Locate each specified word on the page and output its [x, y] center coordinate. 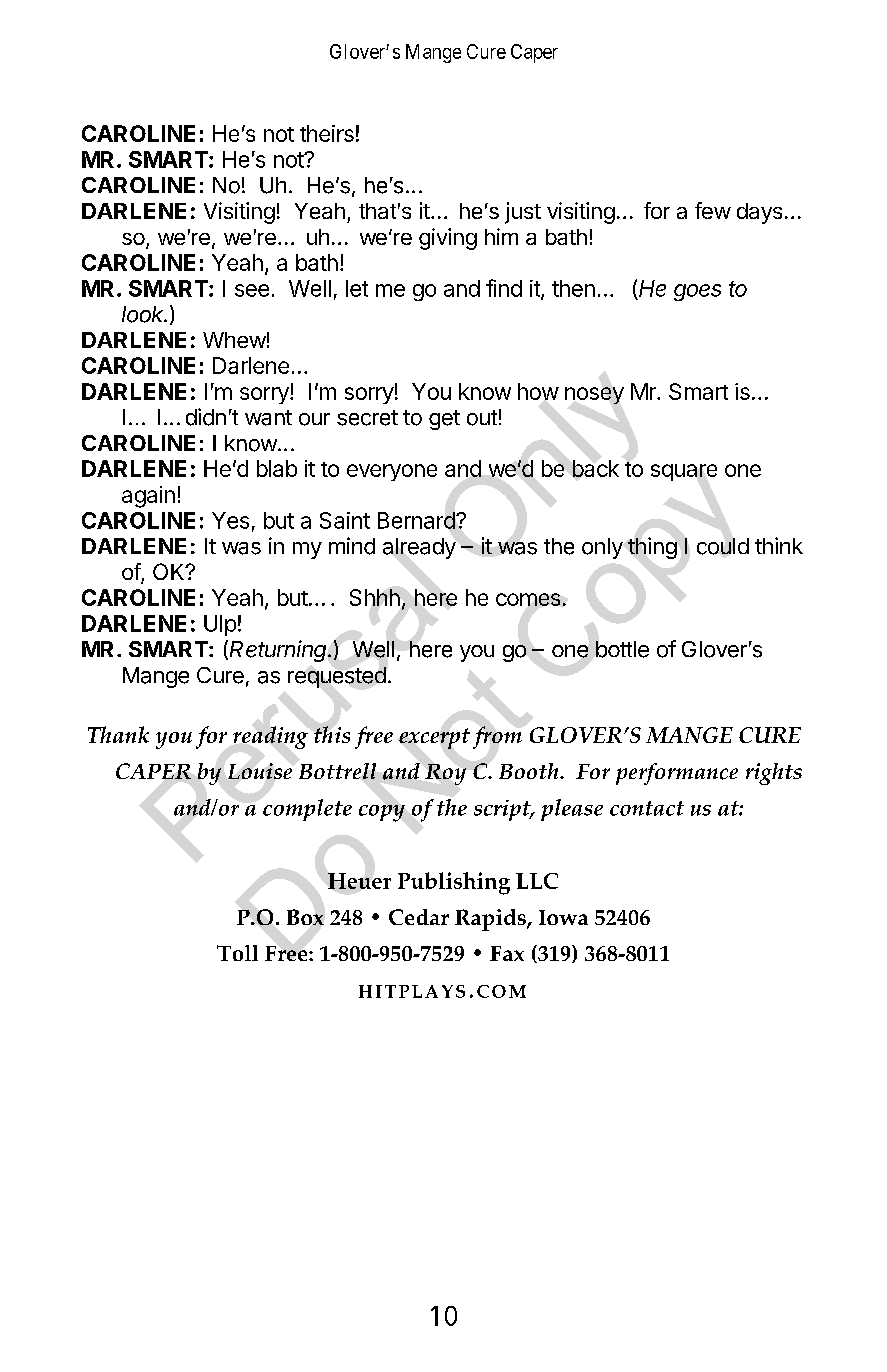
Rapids [491, 920]
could [723, 546]
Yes [230, 520]
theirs [327, 133]
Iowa [563, 917]
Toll [237, 953]
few [713, 210]
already [419, 548]
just [523, 213]
